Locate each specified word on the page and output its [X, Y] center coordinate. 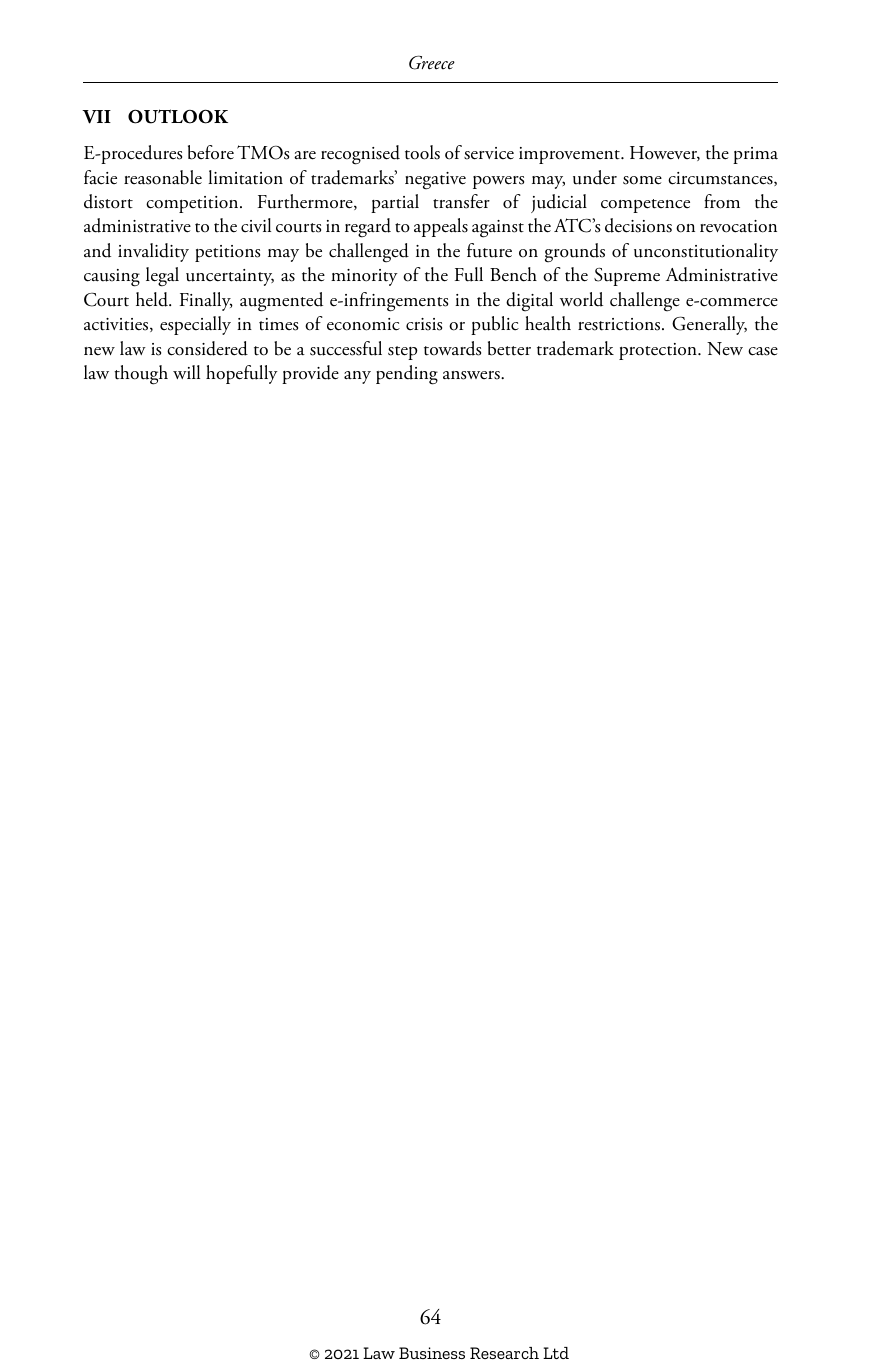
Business [432, 1353]
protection [659, 351]
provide [310, 374]
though [141, 375]
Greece [432, 62]
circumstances [721, 179]
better [509, 348]
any [357, 377]
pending [407, 375]
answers [472, 375]
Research [504, 1353]
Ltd [556, 1353]
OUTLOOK [178, 116]
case [763, 351]
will [186, 372]
